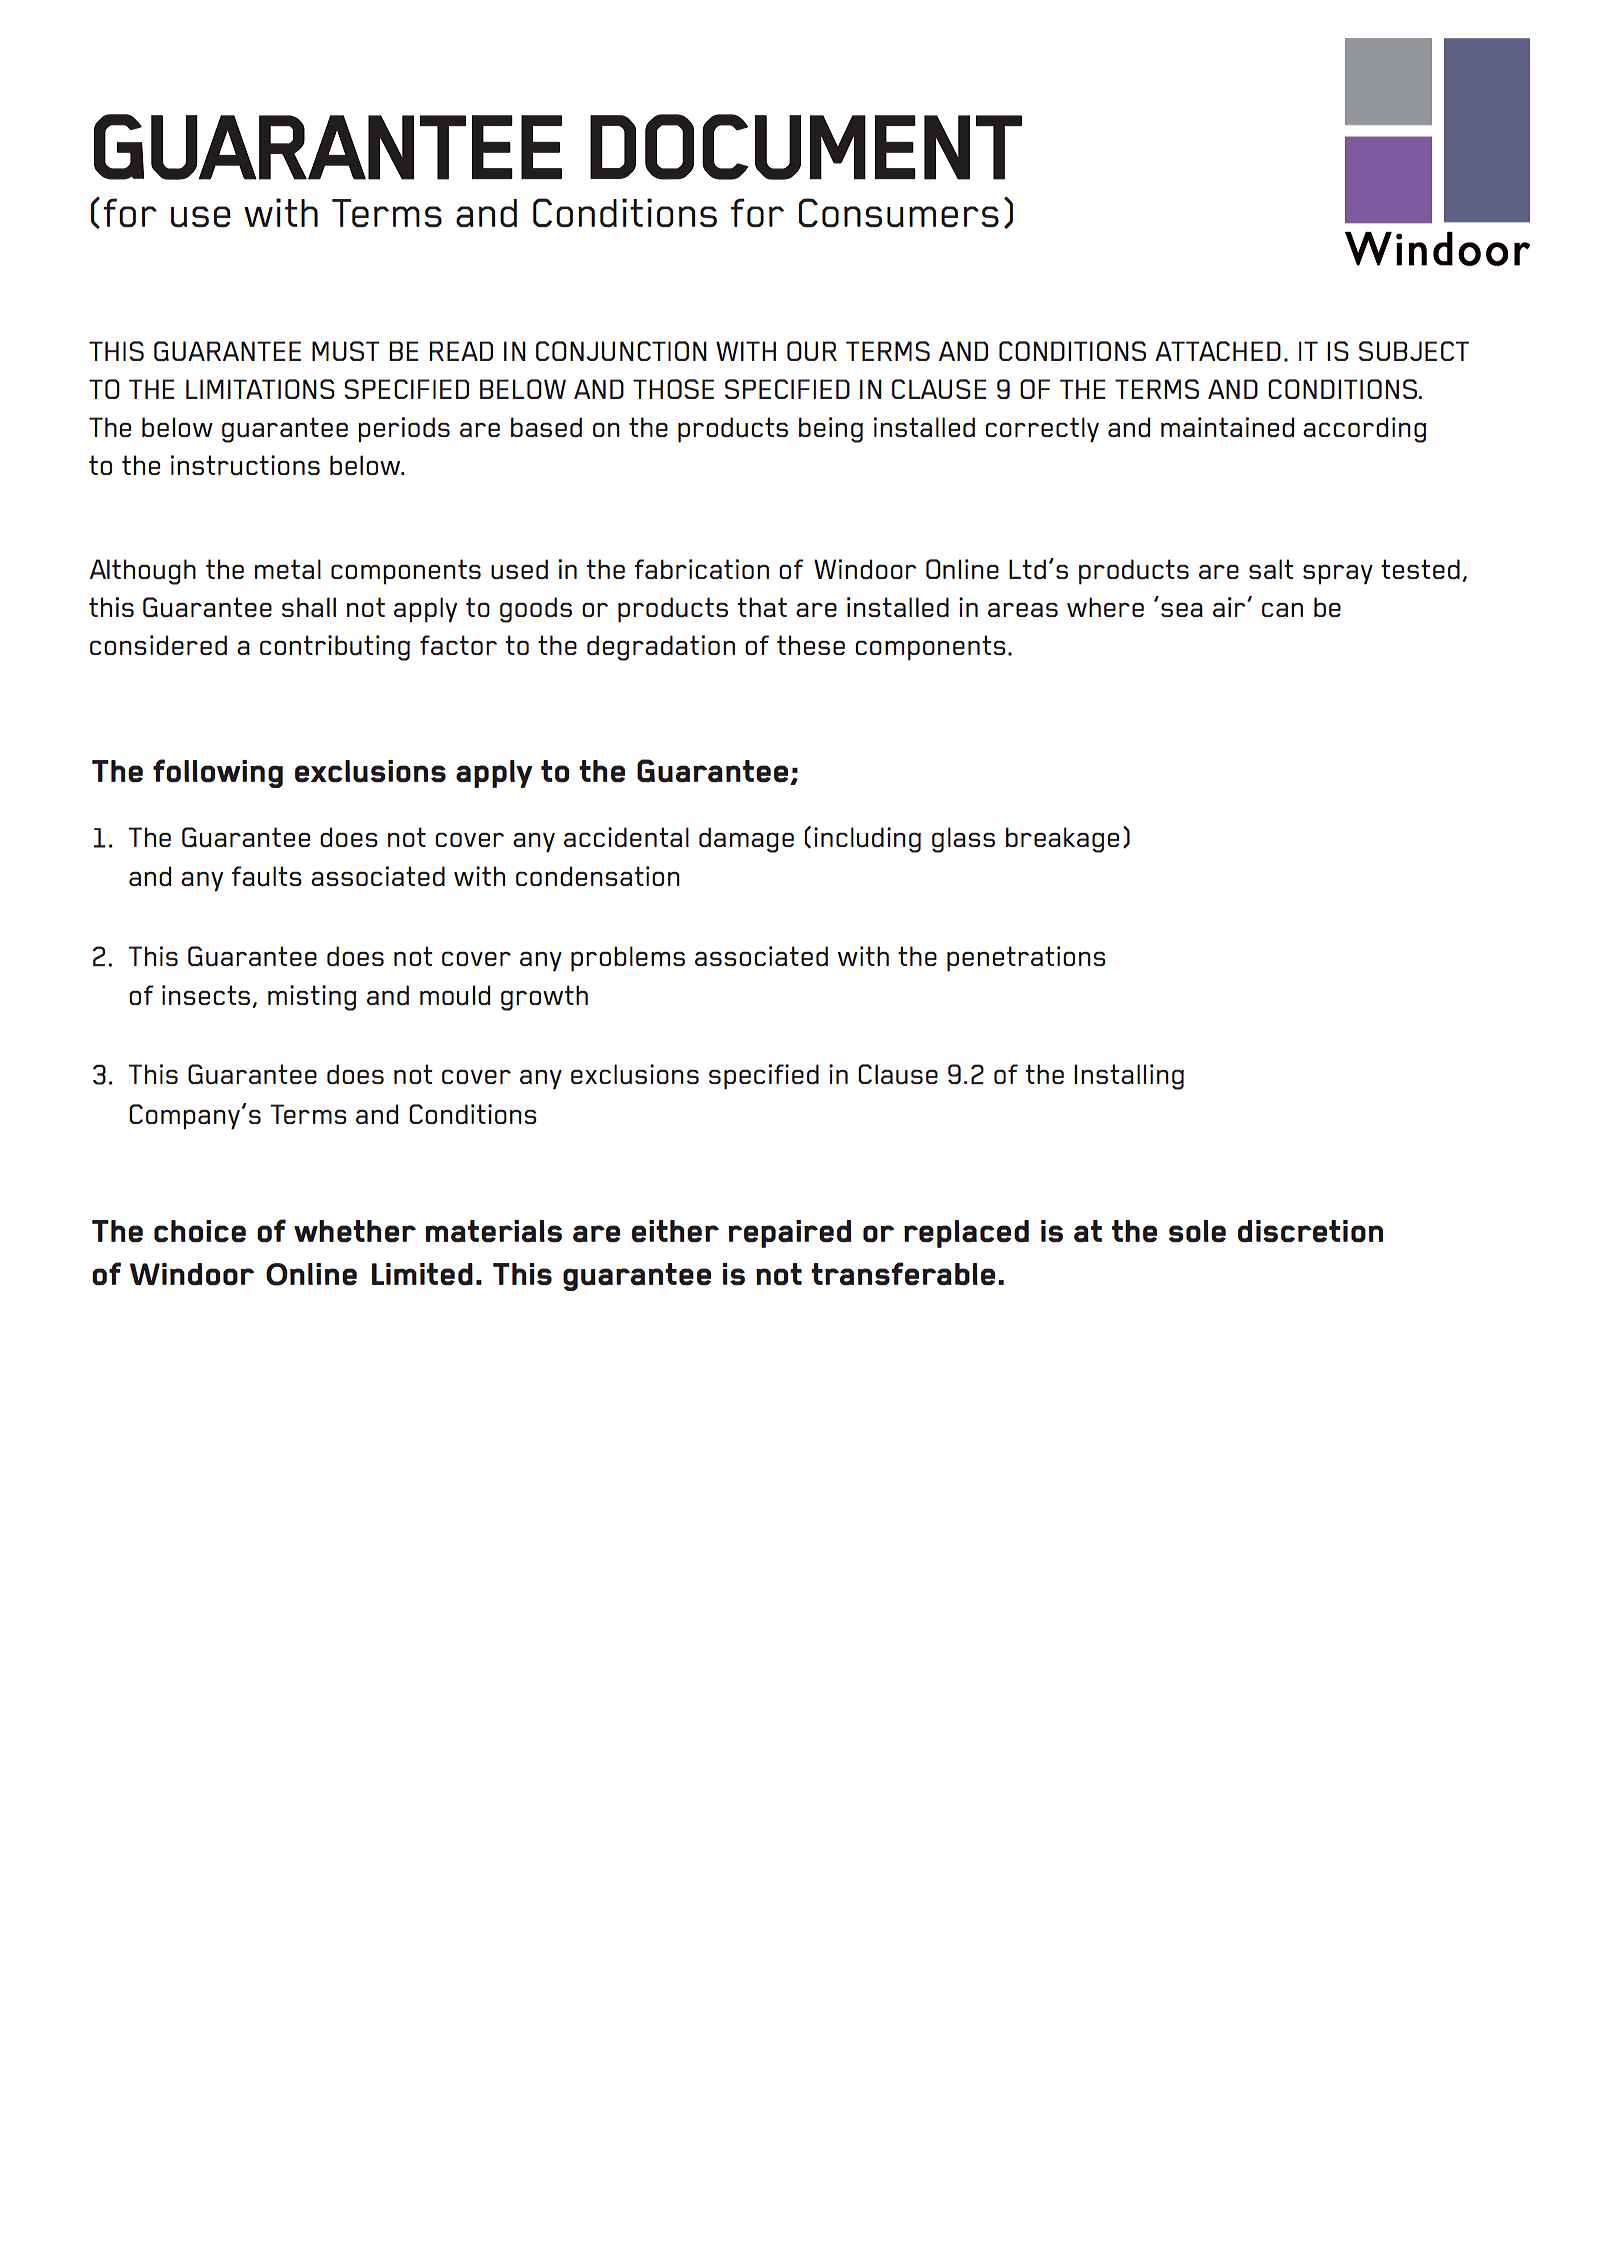 This document has height=2264, width=1614. Describe the element at coordinates (831, 430) in the document. I see `being` at that location.
